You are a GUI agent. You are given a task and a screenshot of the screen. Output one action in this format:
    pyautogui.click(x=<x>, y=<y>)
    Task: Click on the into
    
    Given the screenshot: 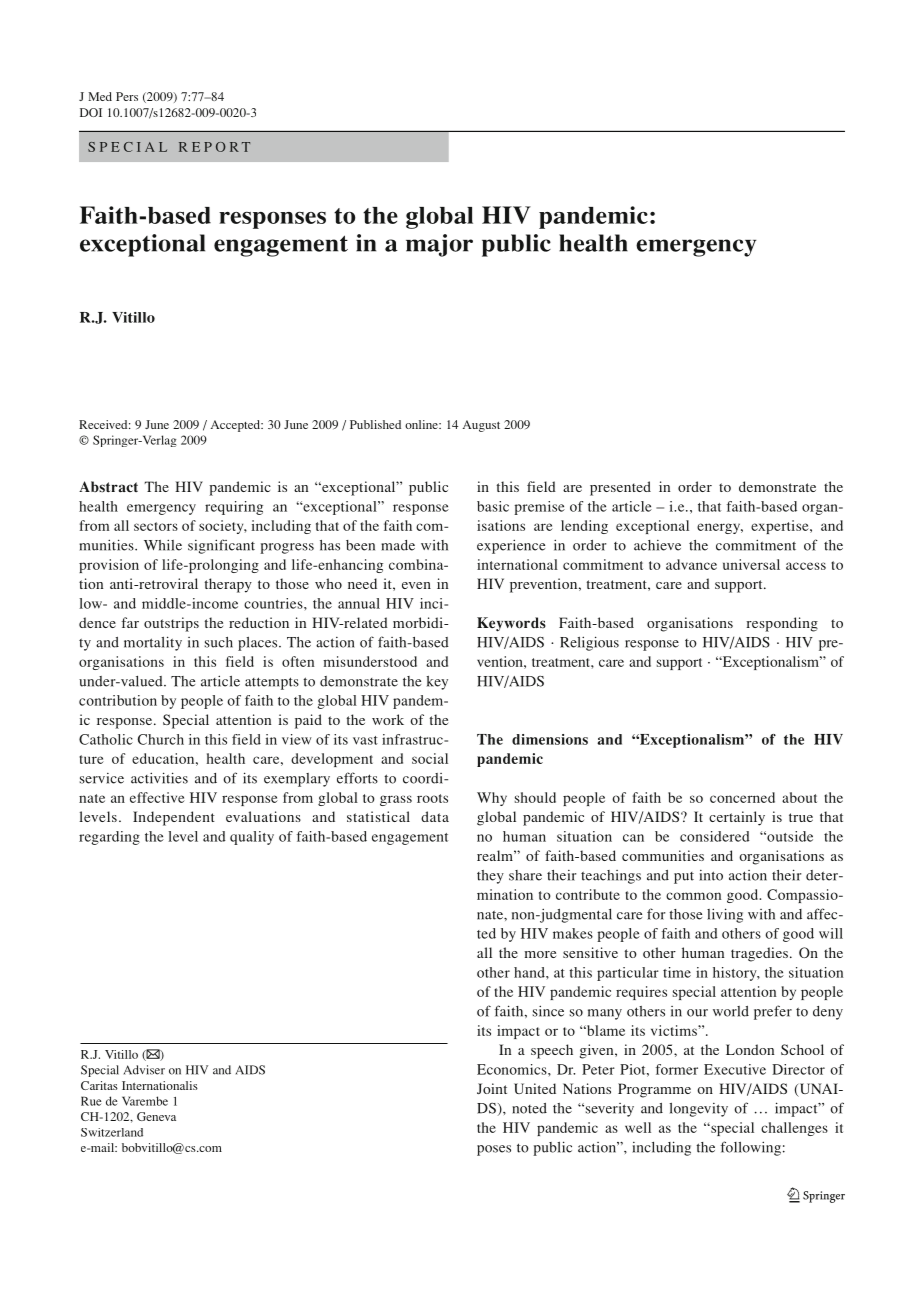 What is the action you would take?
    pyautogui.click(x=711, y=875)
